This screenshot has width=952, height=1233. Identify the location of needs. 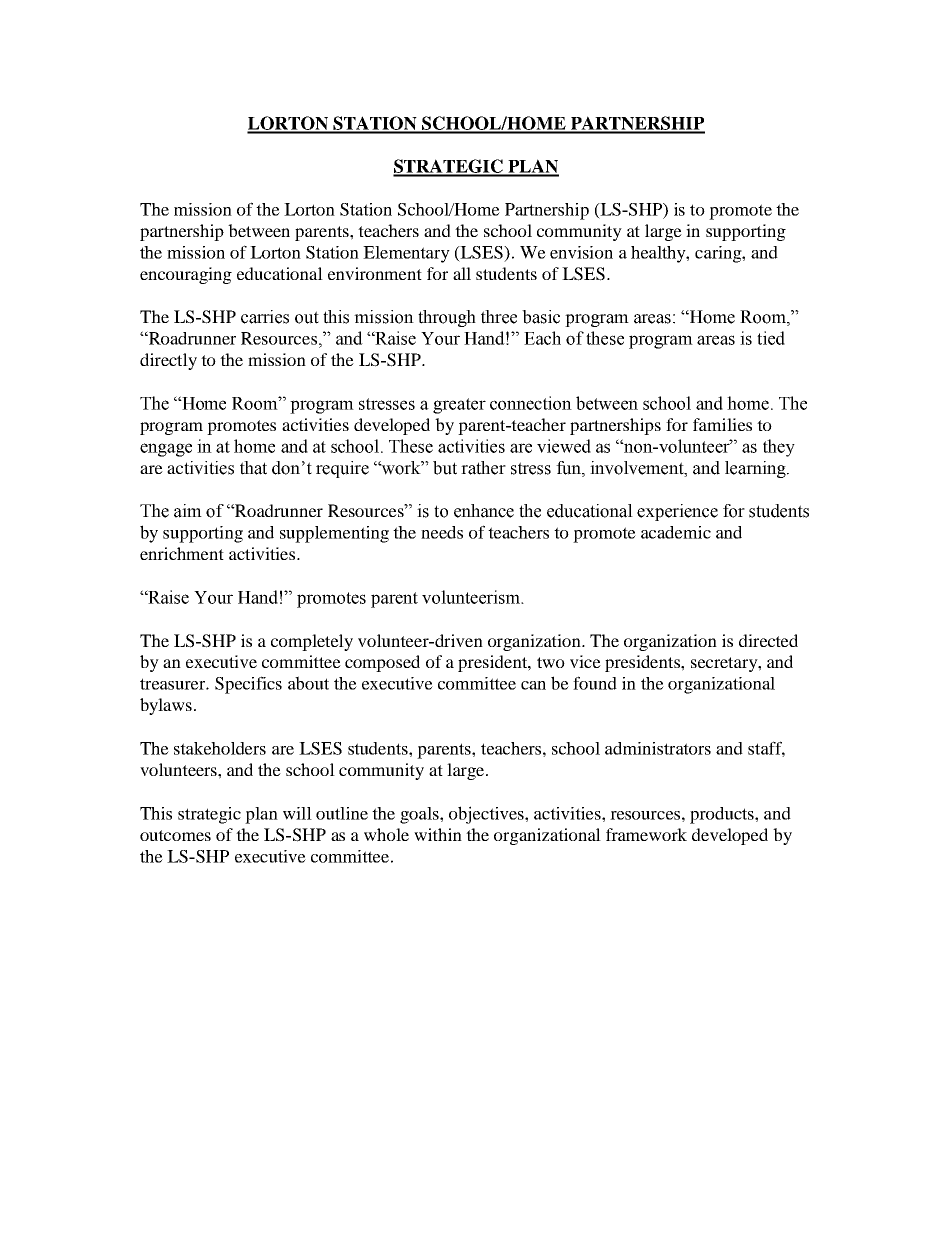
(442, 532).
